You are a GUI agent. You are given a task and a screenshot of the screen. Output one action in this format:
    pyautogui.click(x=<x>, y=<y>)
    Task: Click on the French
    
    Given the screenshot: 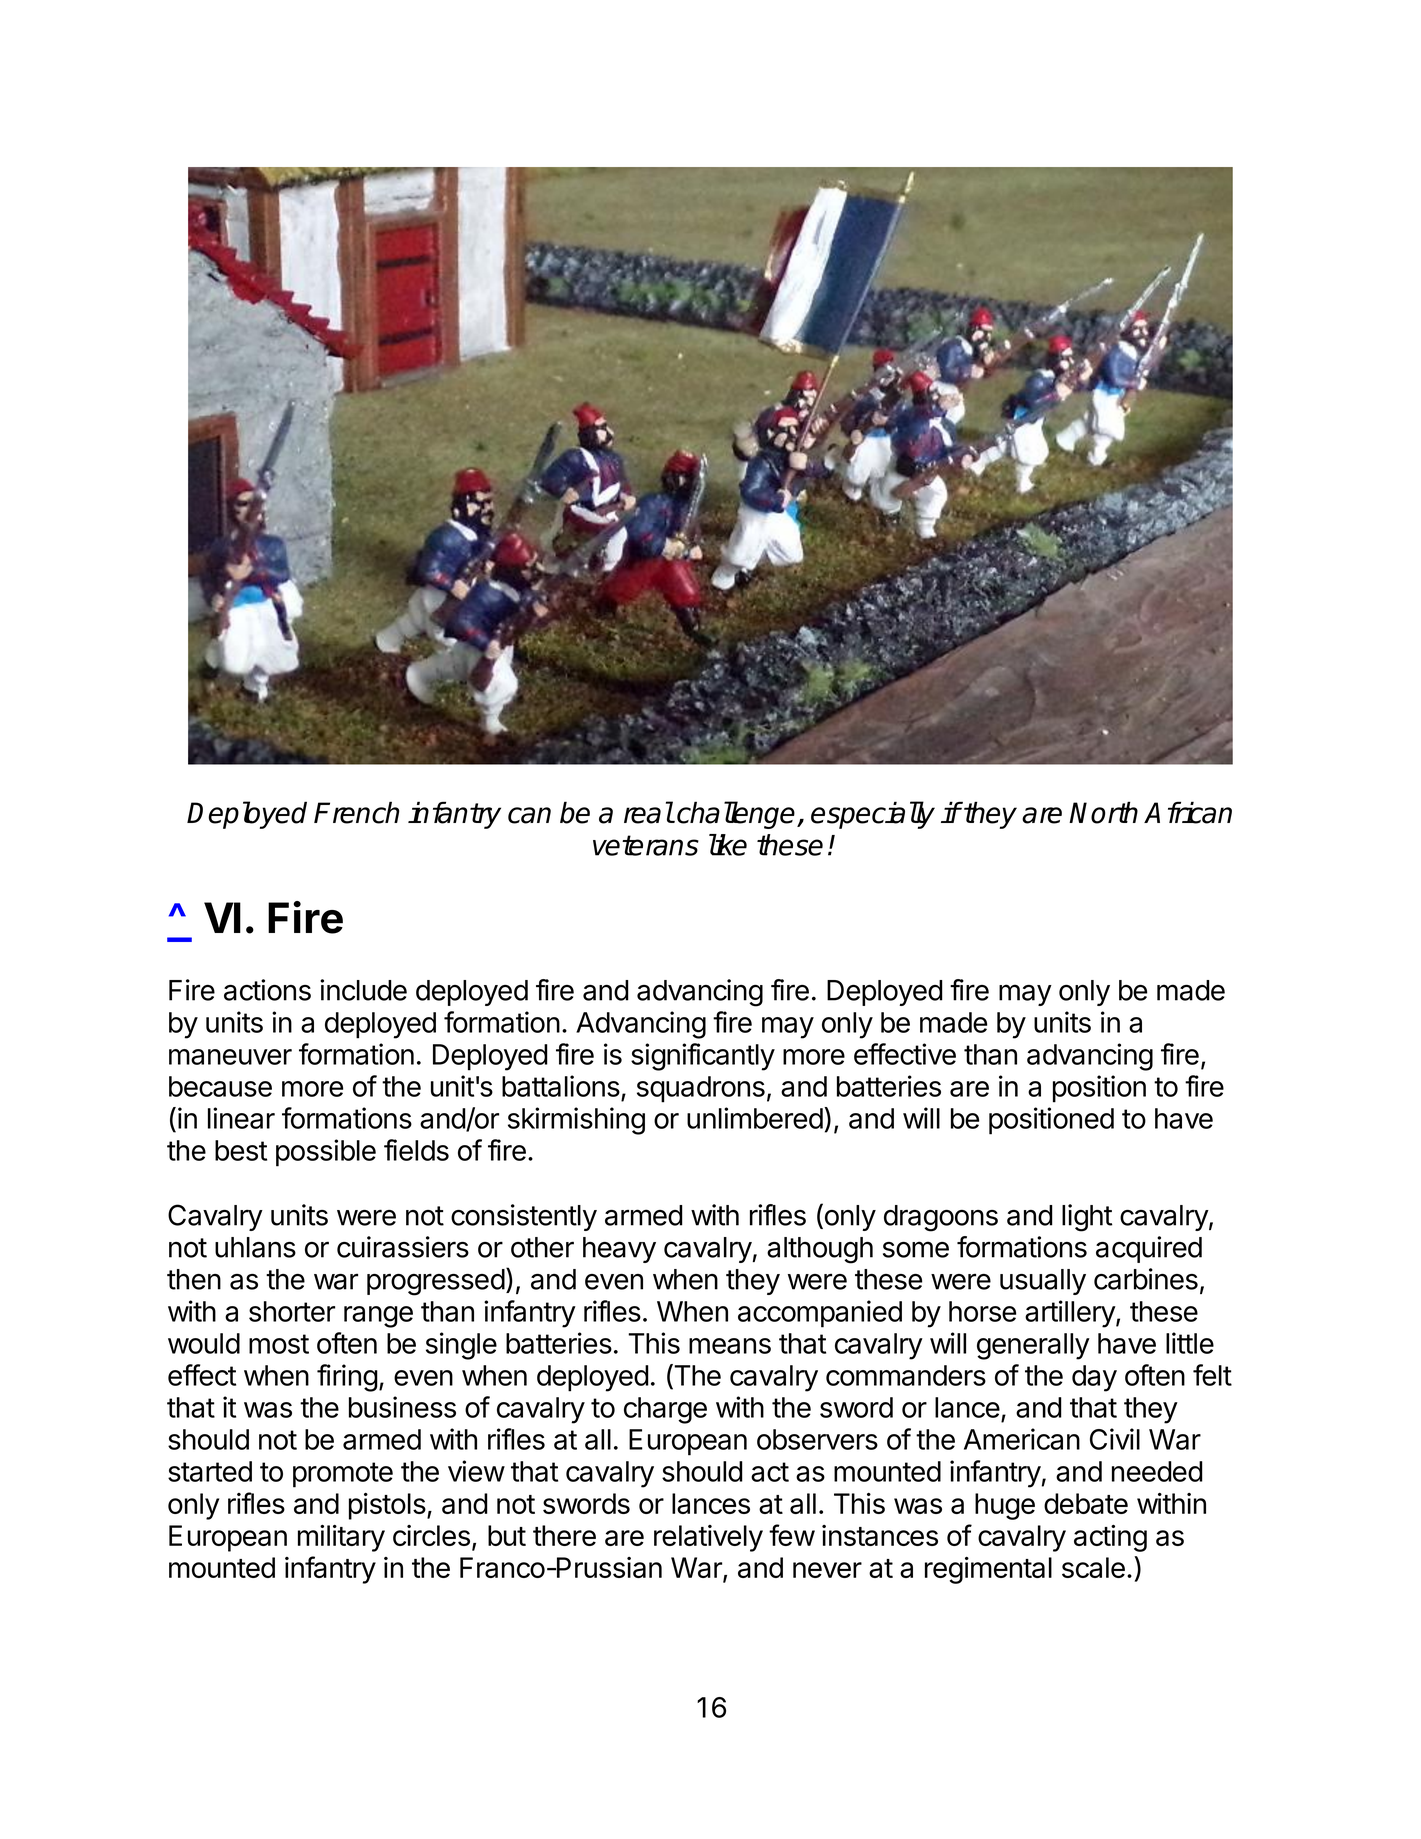 What is the action you would take?
    pyautogui.click(x=356, y=812)
